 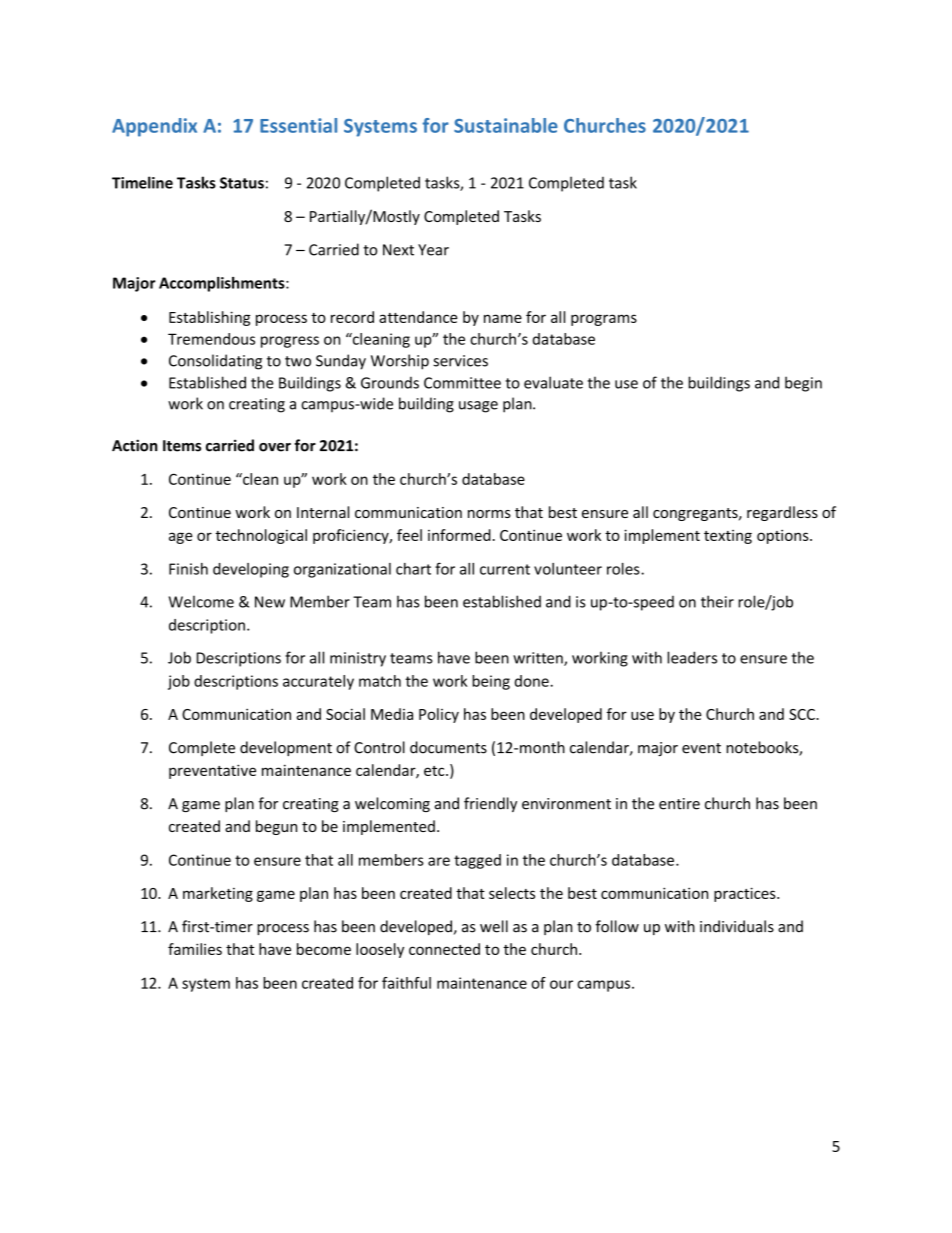 I want to click on families, so click(x=195, y=949).
